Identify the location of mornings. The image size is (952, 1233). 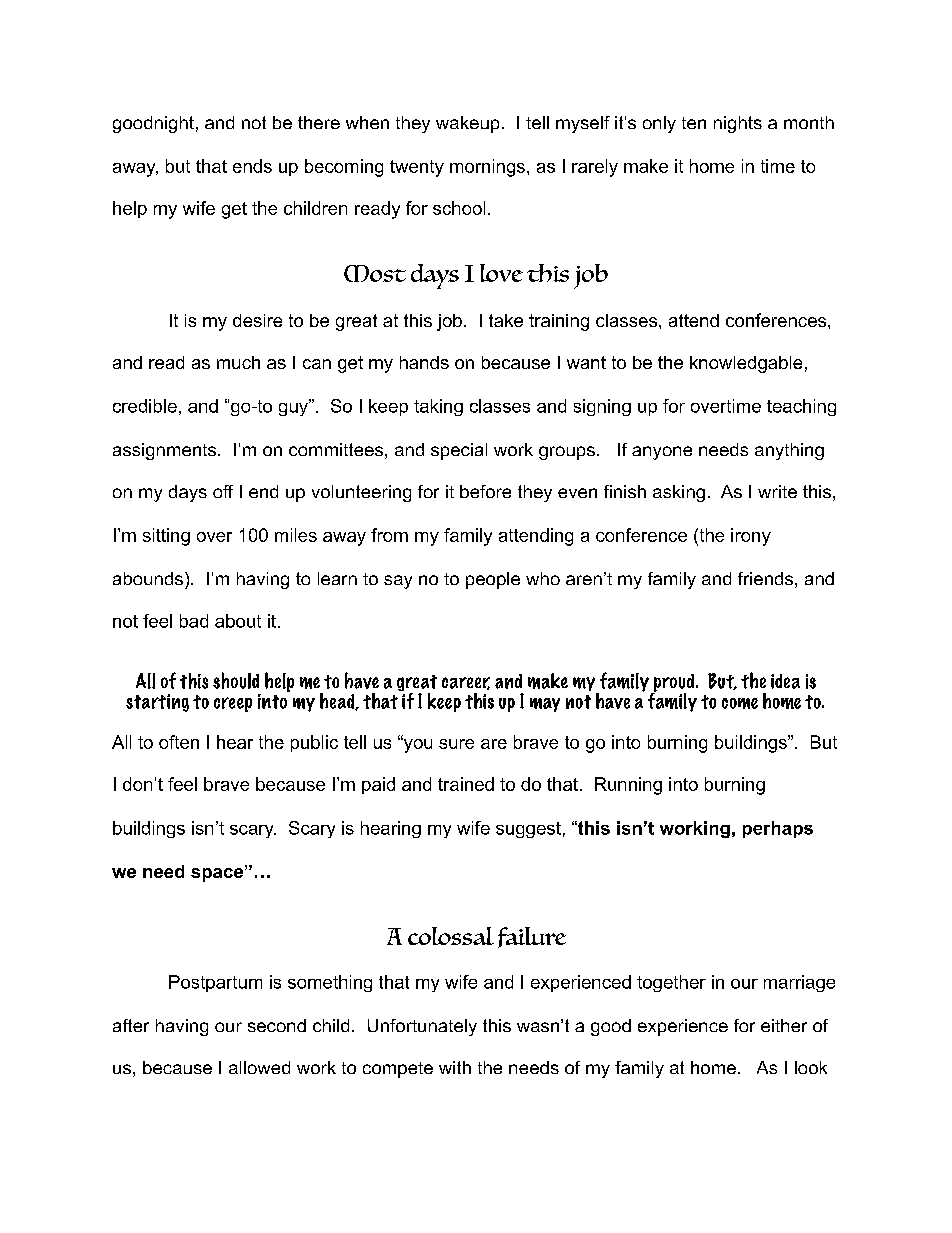
(487, 168).
